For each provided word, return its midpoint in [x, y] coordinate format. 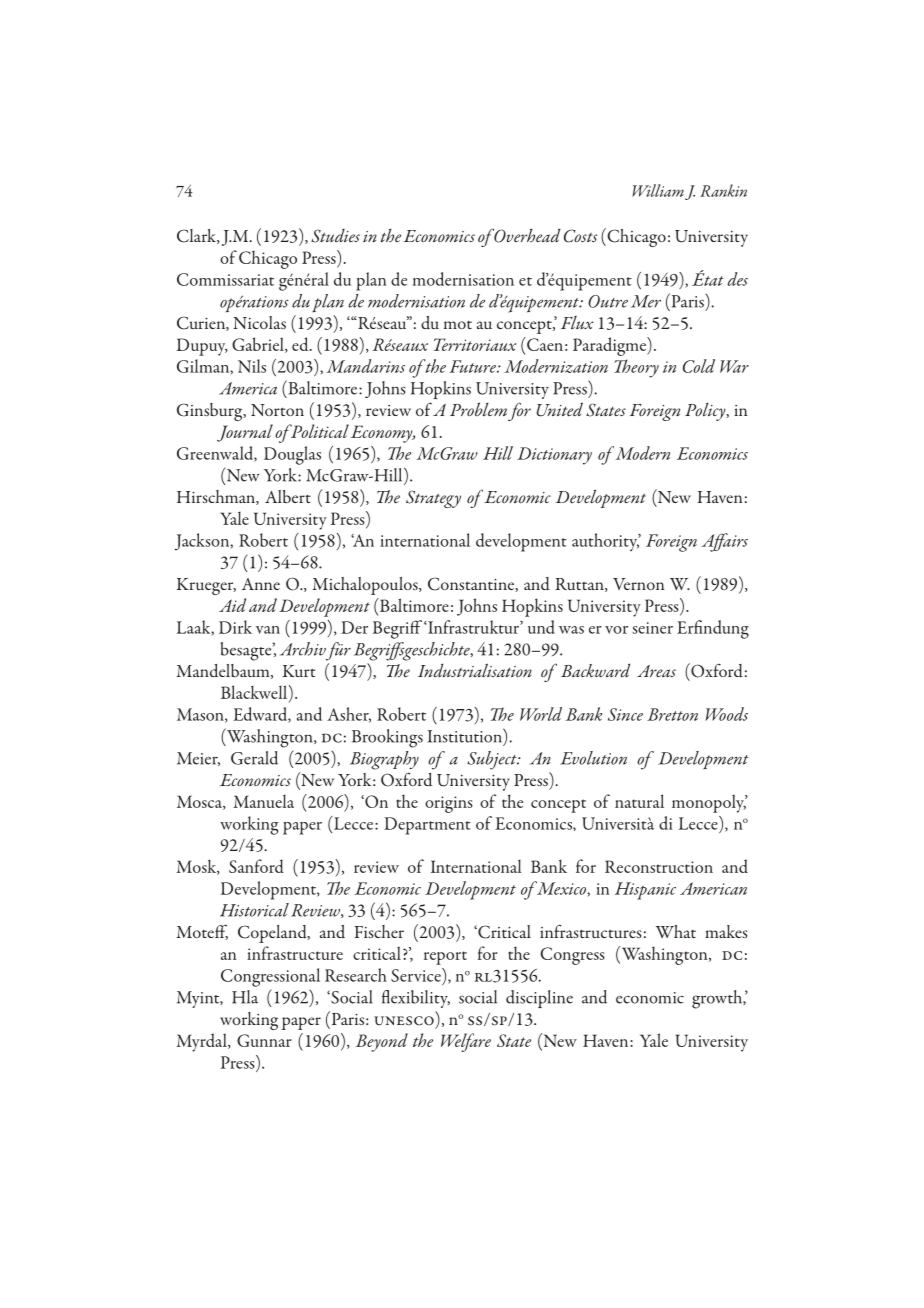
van [268, 630]
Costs [580, 236]
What [676, 931]
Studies [335, 235]
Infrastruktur [473, 627]
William [658, 190]
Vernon [638, 584]
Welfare [466, 1042]
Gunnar [264, 1040]
